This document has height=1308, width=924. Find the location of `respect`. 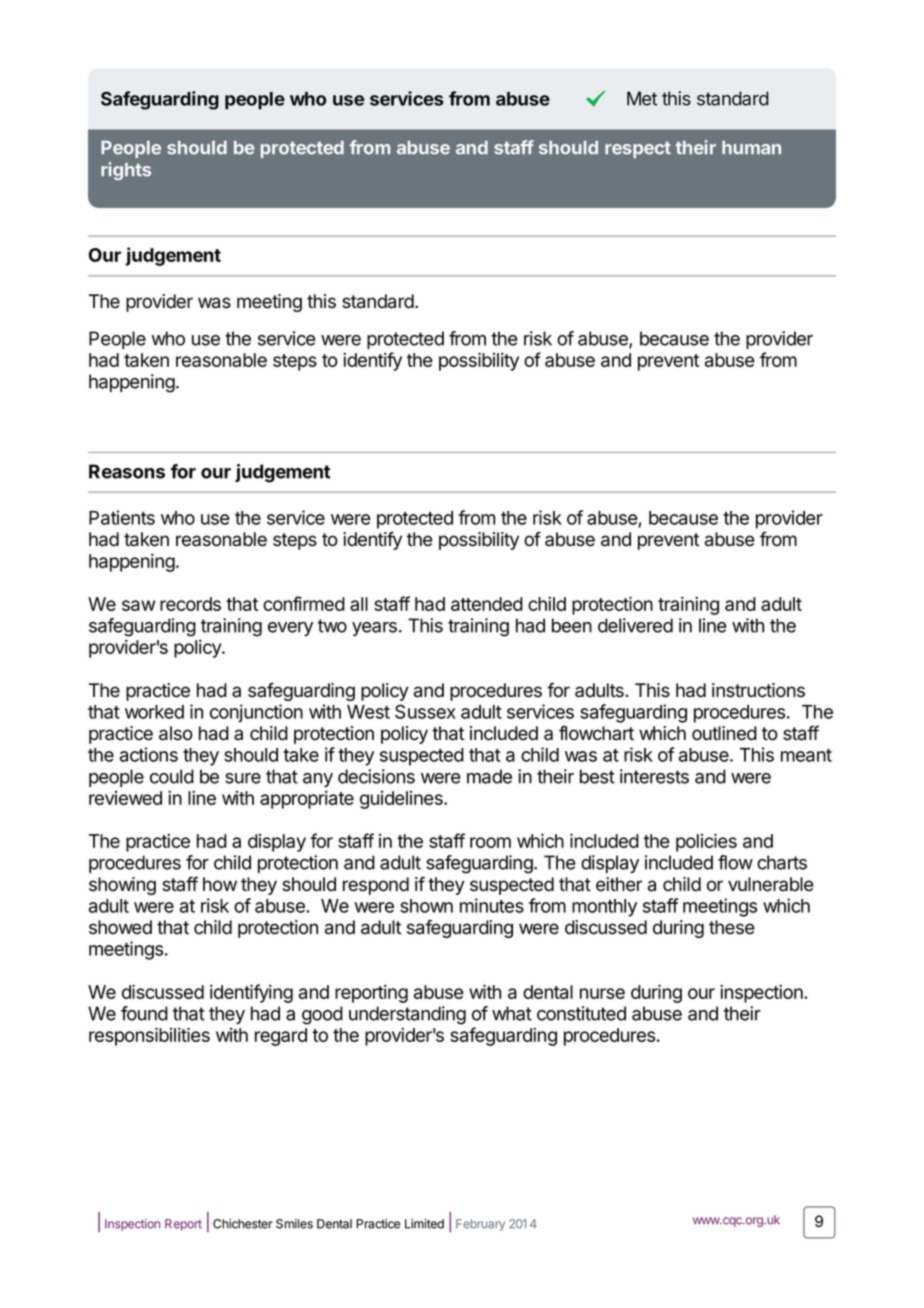

respect is located at coordinates (638, 149).
